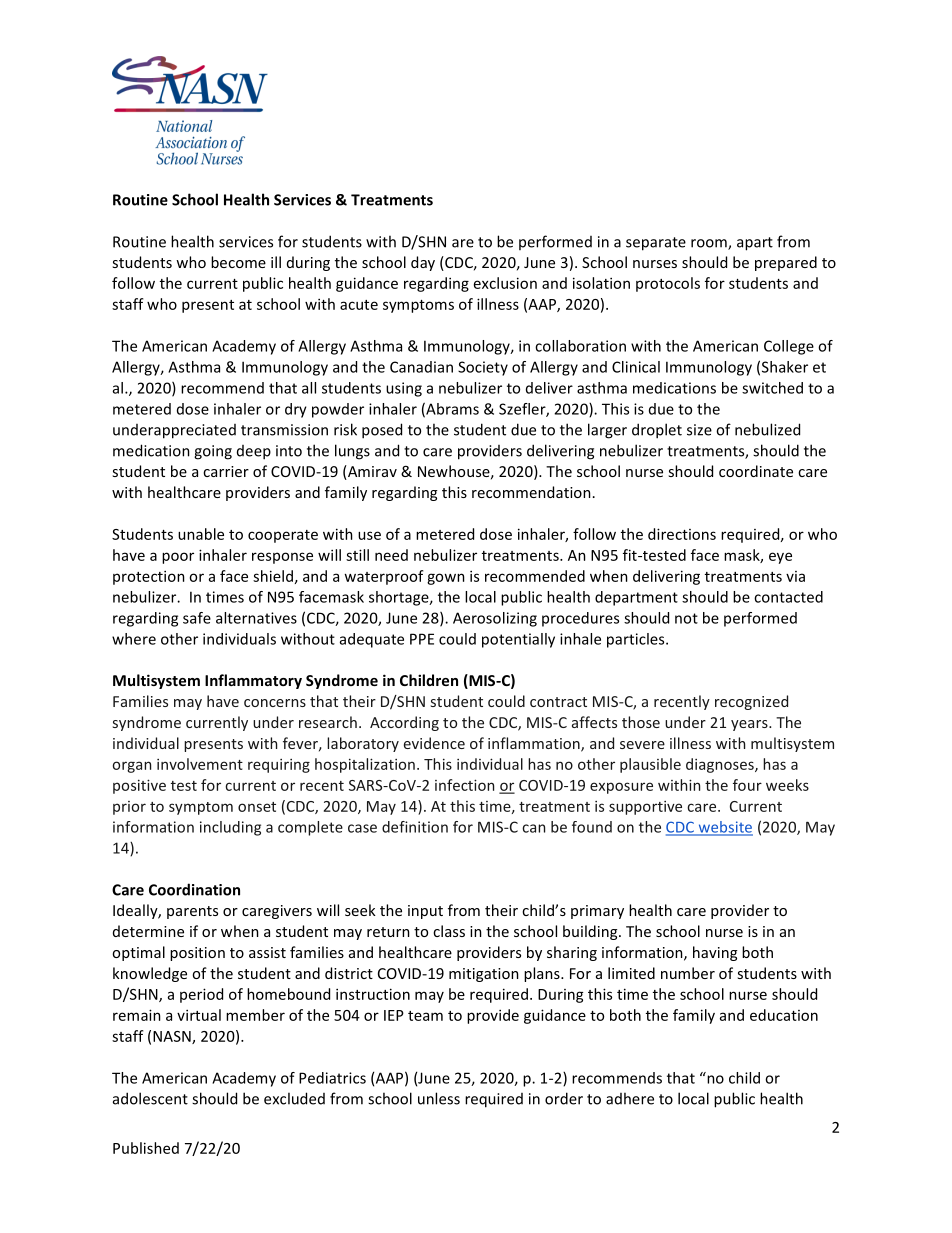 The width and height of the screenshot is (952, 1233). What do you see at coordinates (150, 1098) in the screenshot?
I see `adolescent` at bounding box center [150, 1098].
